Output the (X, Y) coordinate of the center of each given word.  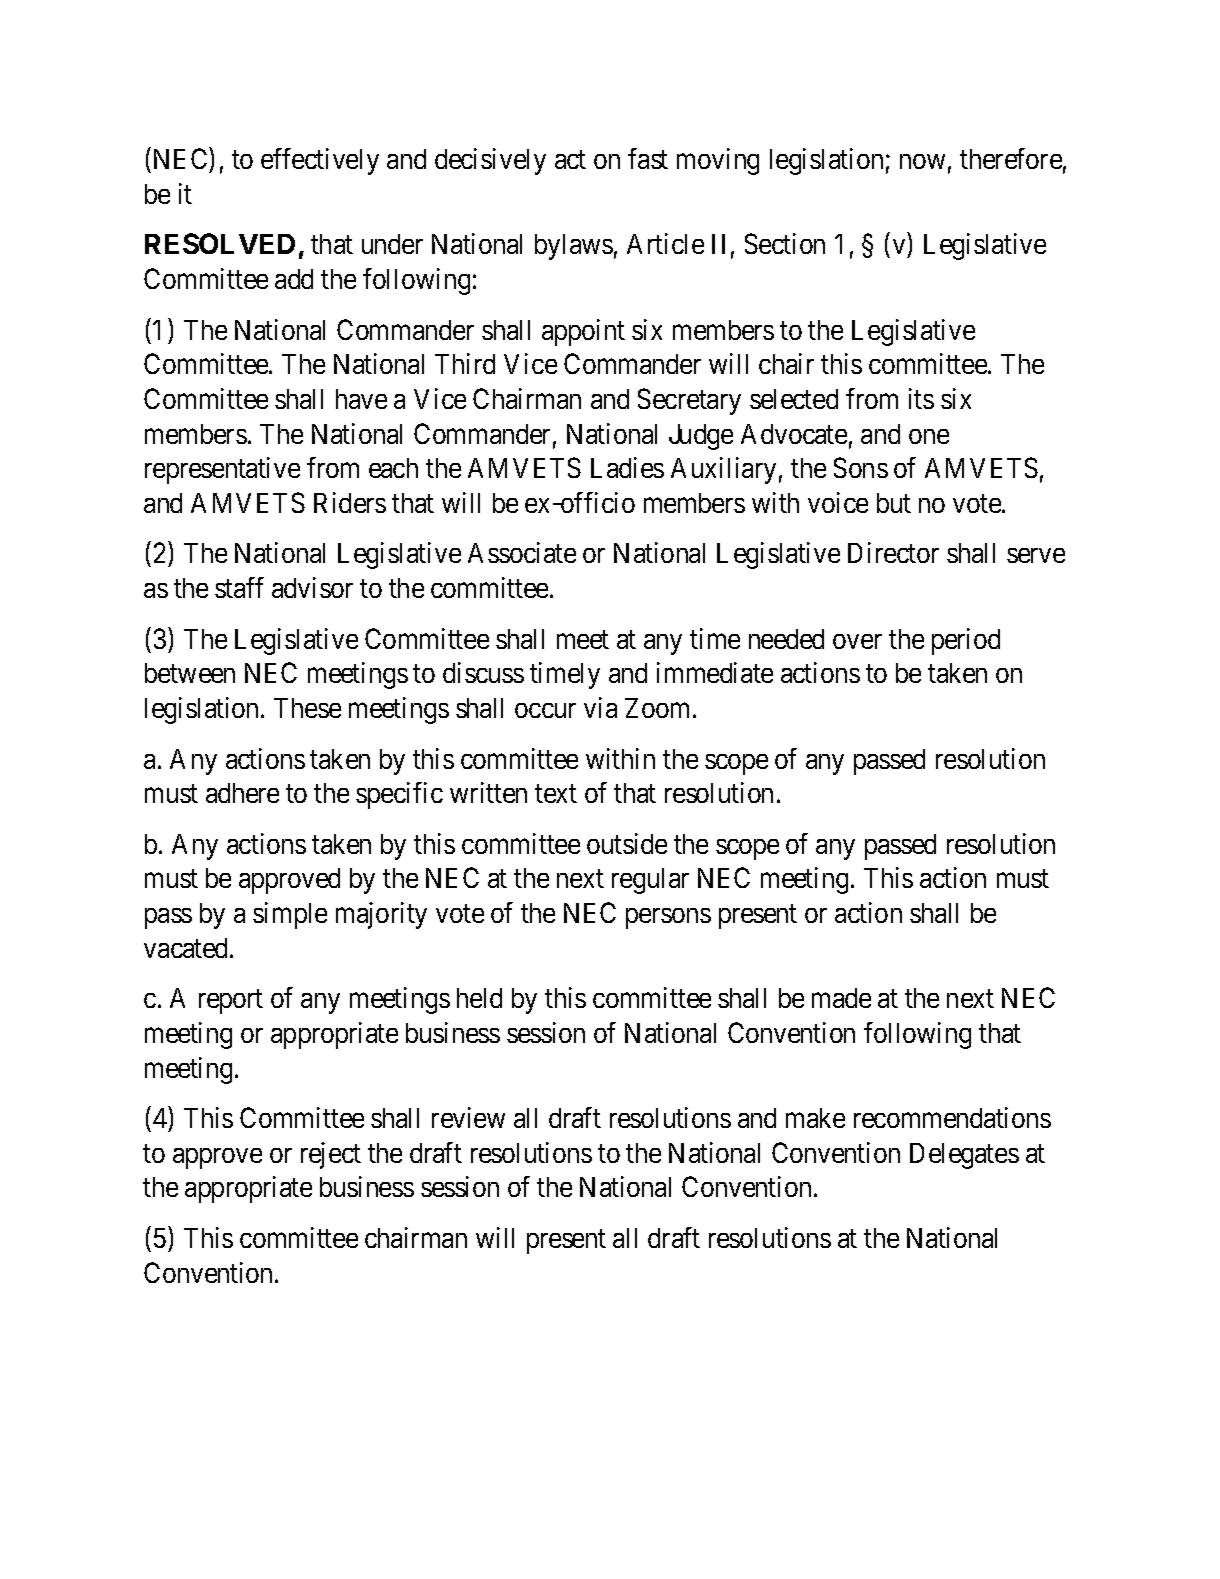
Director (893, 552)
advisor (312, 587)
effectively (320, 161)
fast (648, 158)
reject (331, 1155)
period (966, 641)
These (307, 708)
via (600, 707)
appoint (583, 332)
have (361, 399)
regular (650, 881)
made (841, 998)
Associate (522, 552)
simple (290, 915)
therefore (1011, 158)
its (921, 398)
